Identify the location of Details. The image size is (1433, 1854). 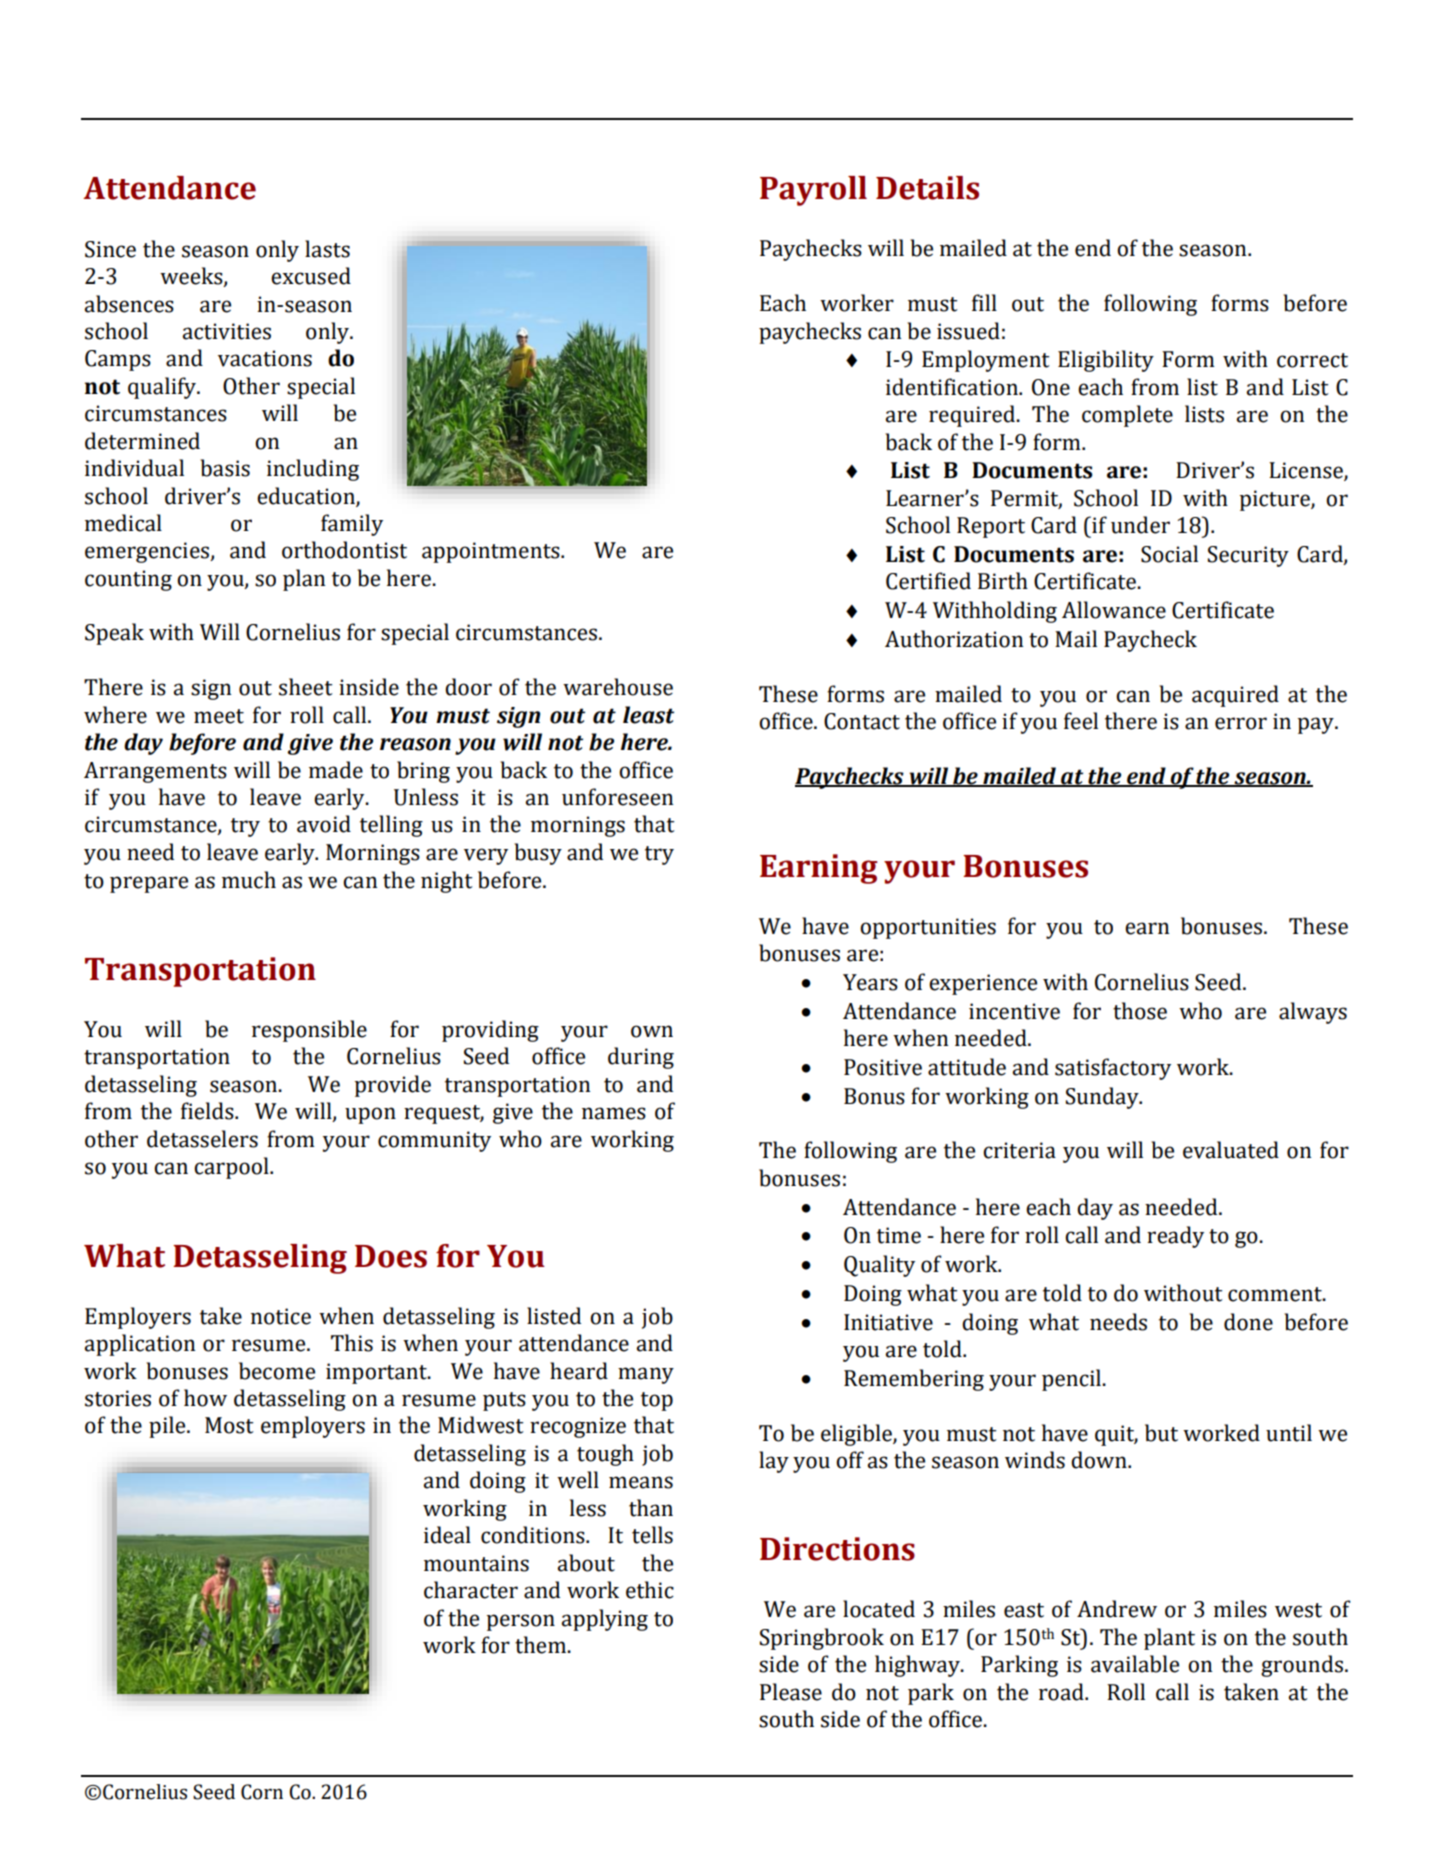
(927, 188).
